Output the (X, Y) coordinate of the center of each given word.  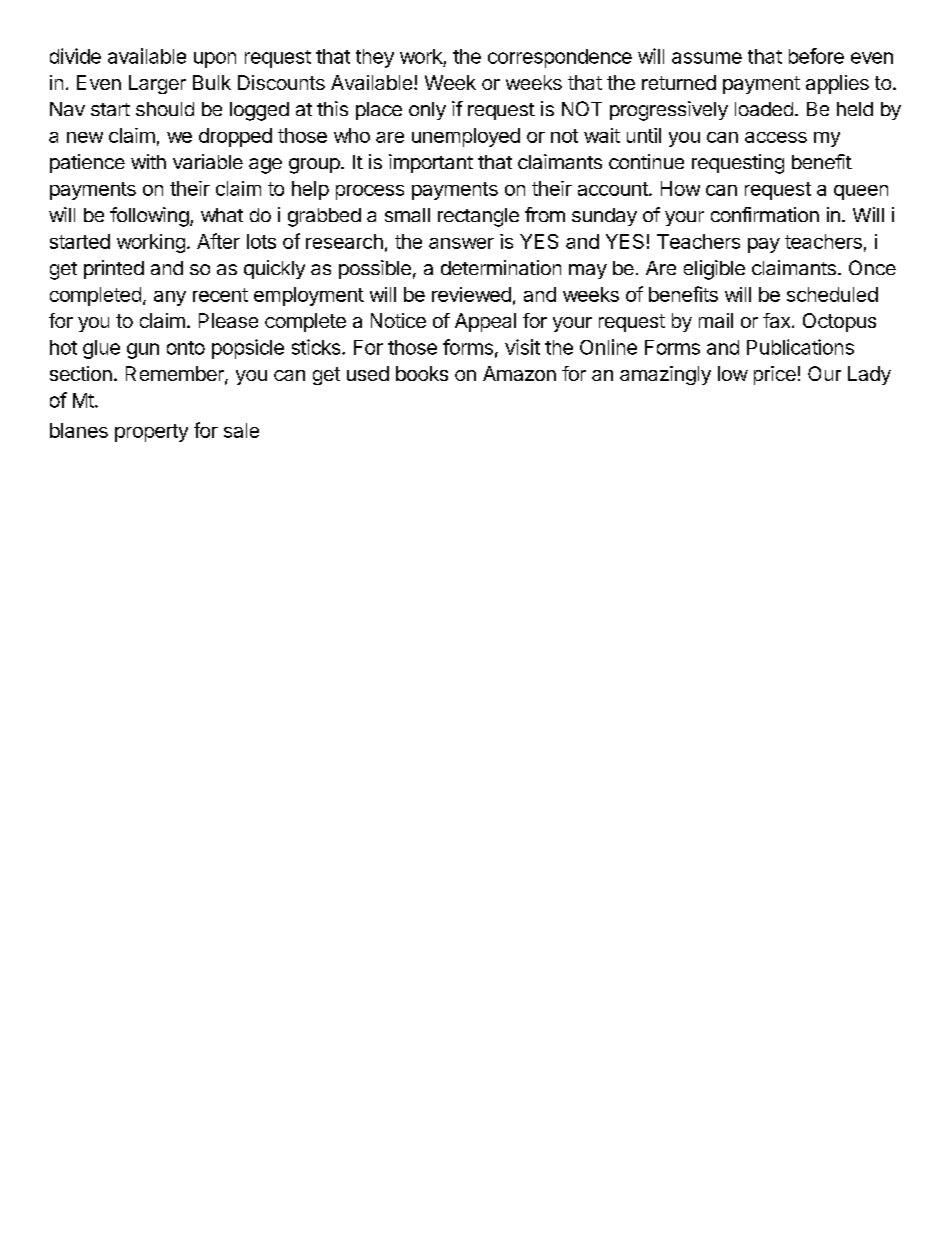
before (816, 56)
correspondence (560, 58)
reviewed (471, 294)
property (151, 433)
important (431, 163)
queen (861, 192)
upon (215, 60)
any (170, 298)
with (148, 161)
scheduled (832, 294)
